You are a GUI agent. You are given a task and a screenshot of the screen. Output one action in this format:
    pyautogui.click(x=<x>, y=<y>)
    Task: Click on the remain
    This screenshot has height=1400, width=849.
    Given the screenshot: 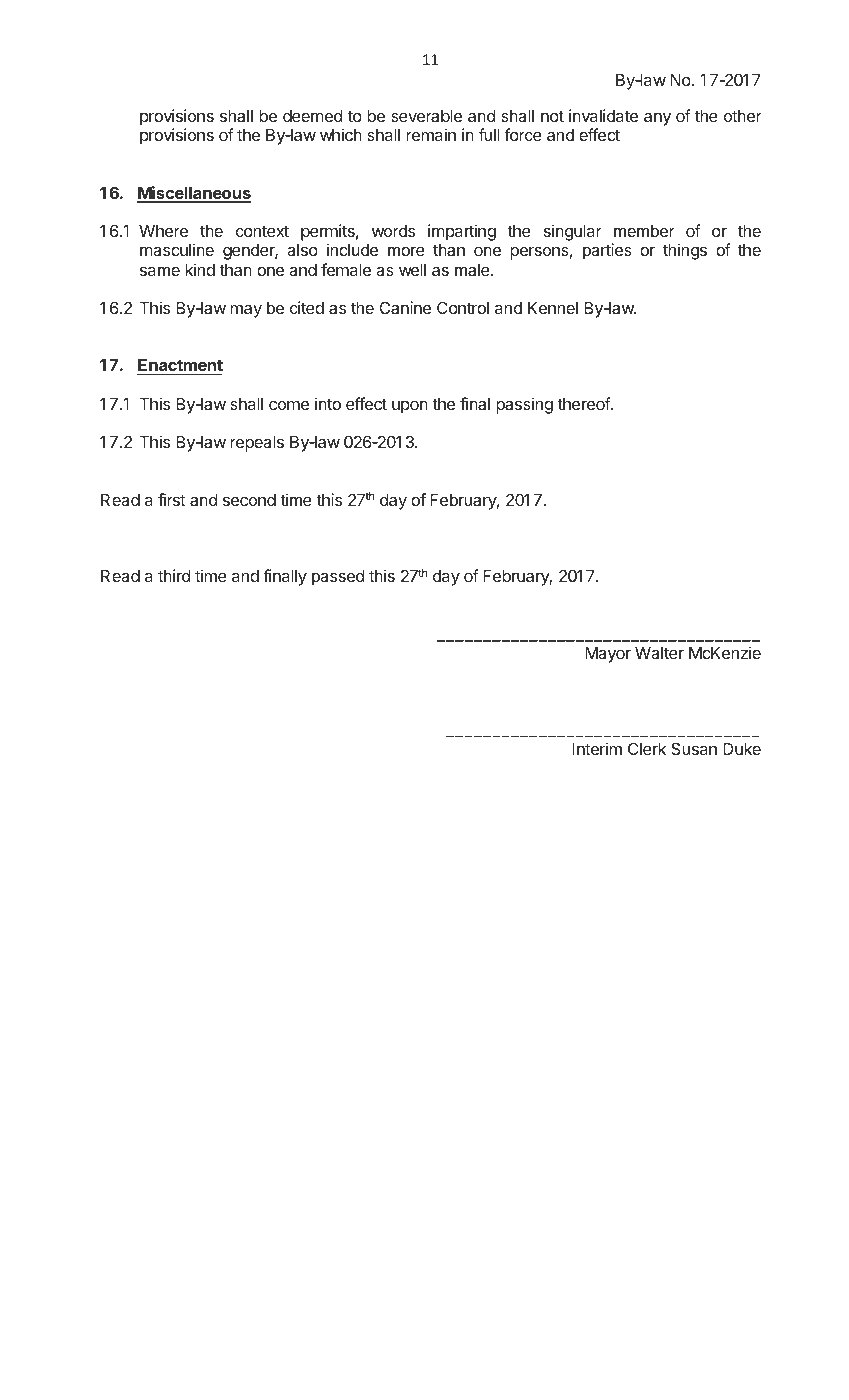 What is the action you would take?
    pyautogui.click(x=431, y=134)
